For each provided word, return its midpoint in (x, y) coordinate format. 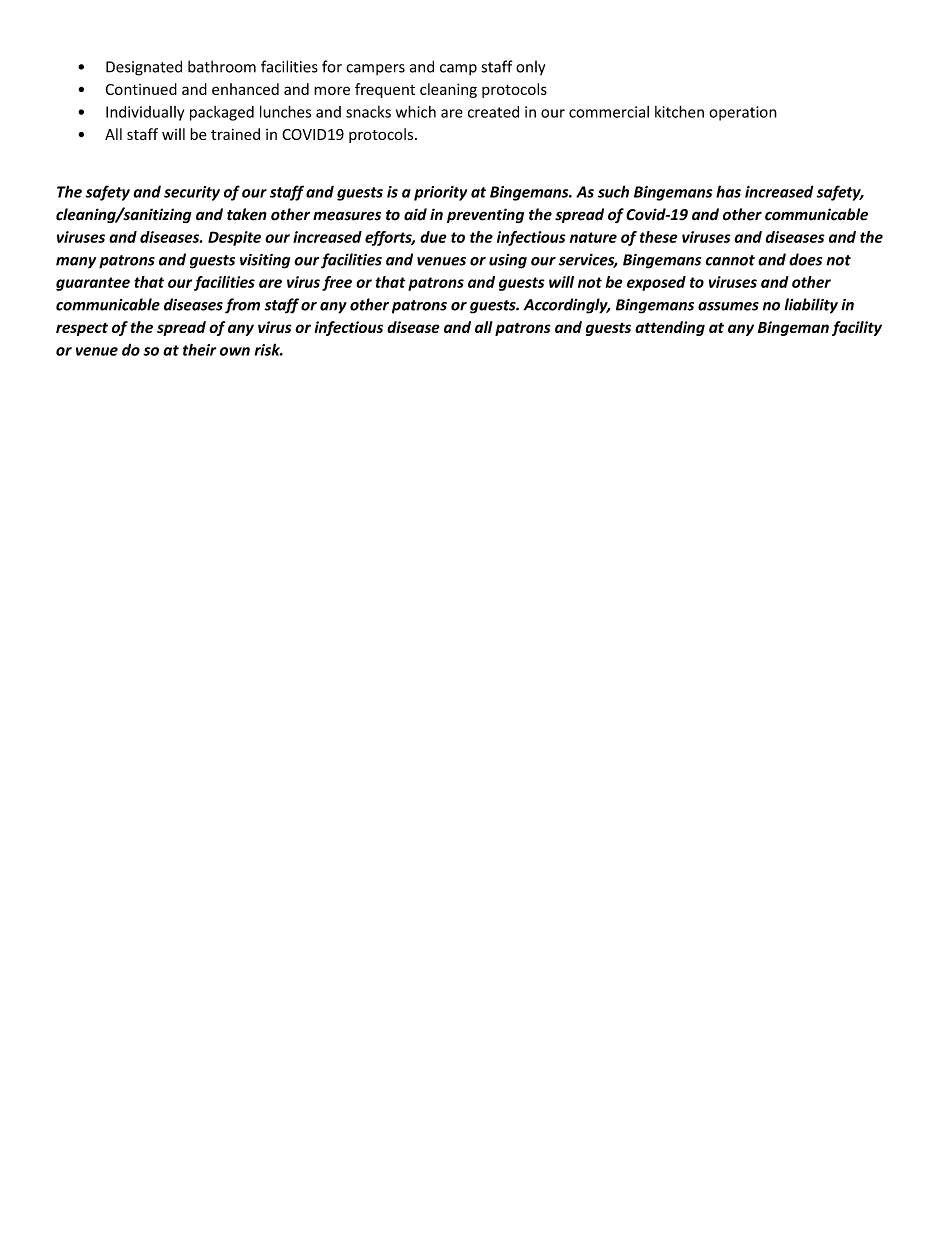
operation (743, 113)
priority (440, 193)
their (199, 349)
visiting (265, 261)
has (728, 191)
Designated (144, 68)
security (192, 193)
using (508, 261)
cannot (730, 260)
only (530, 68)
